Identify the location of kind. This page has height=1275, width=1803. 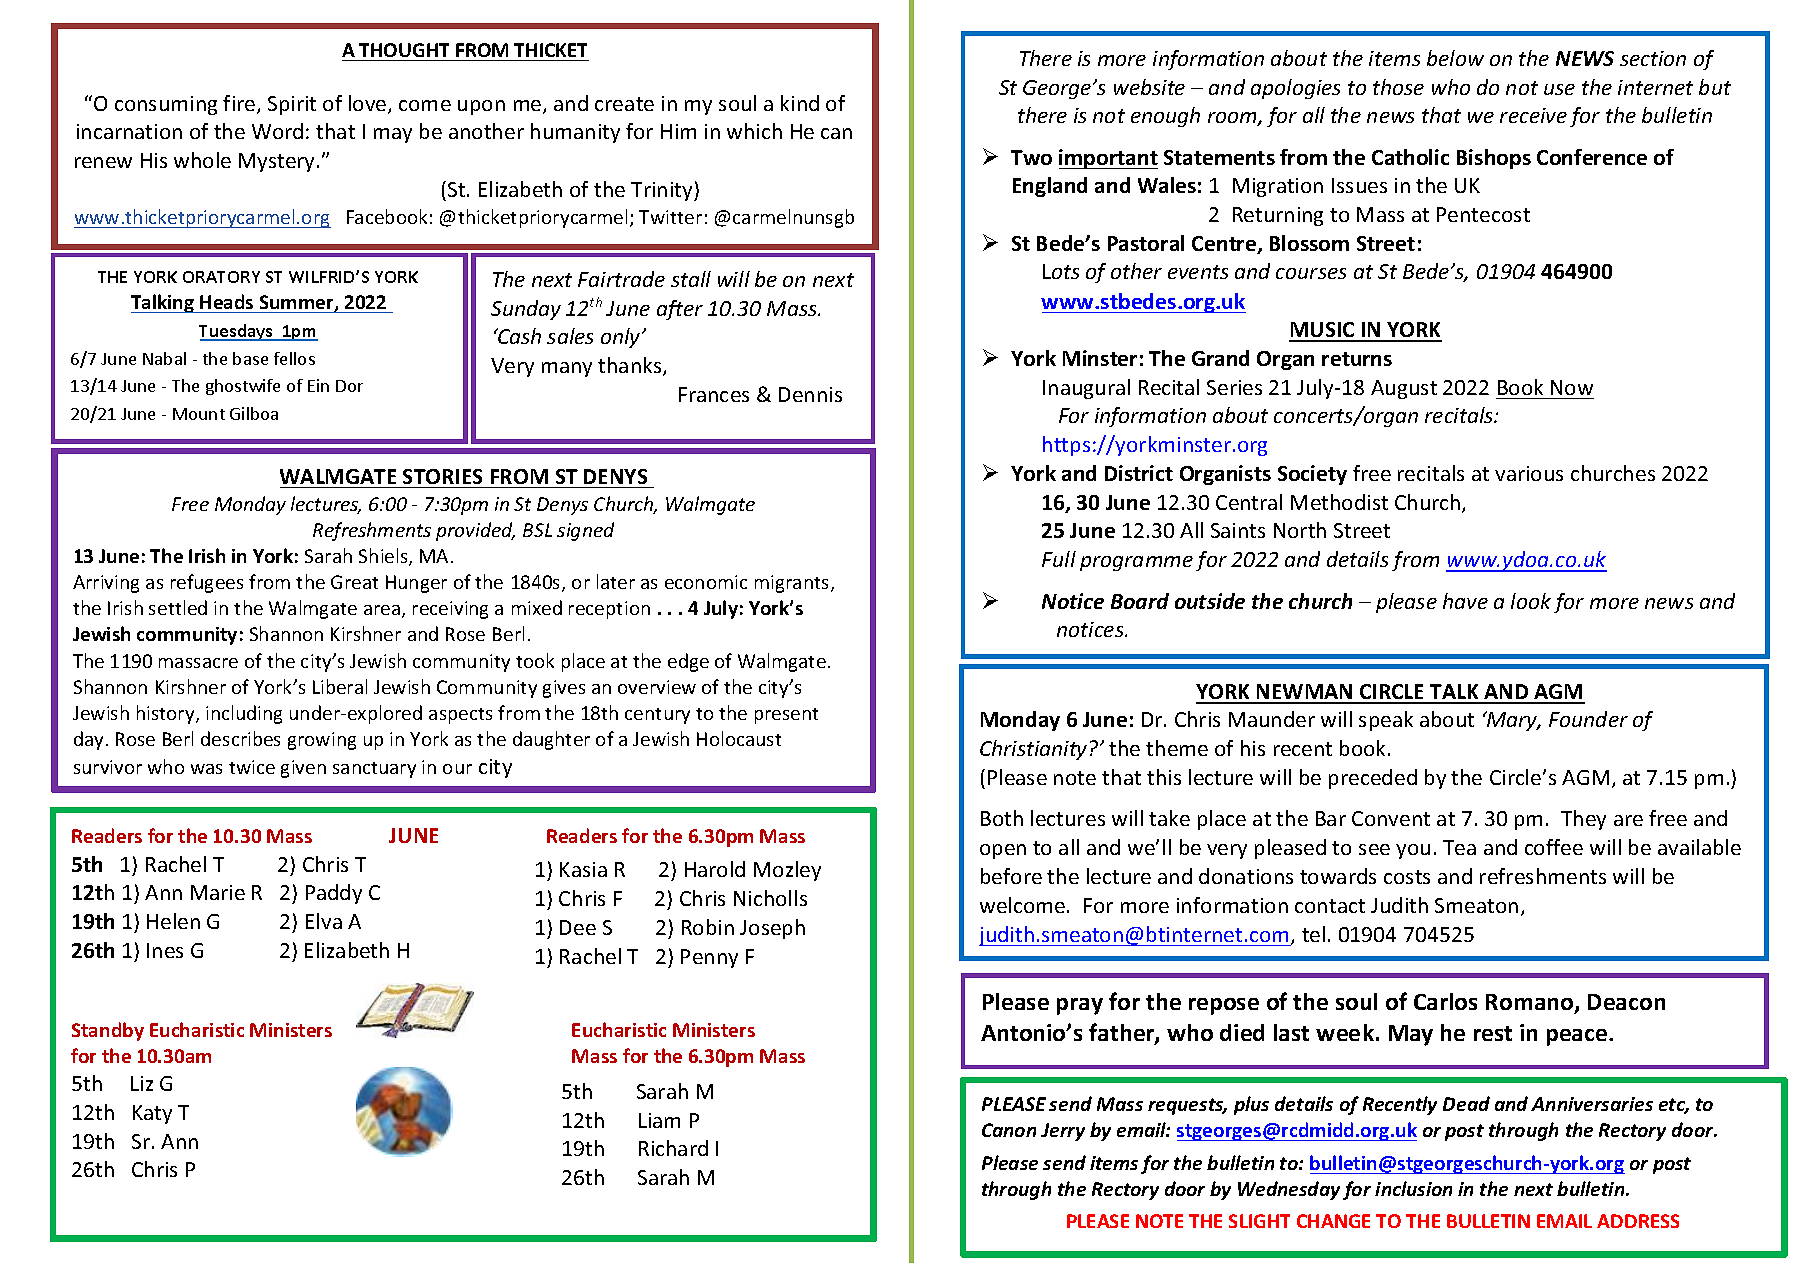
(800, 103).
